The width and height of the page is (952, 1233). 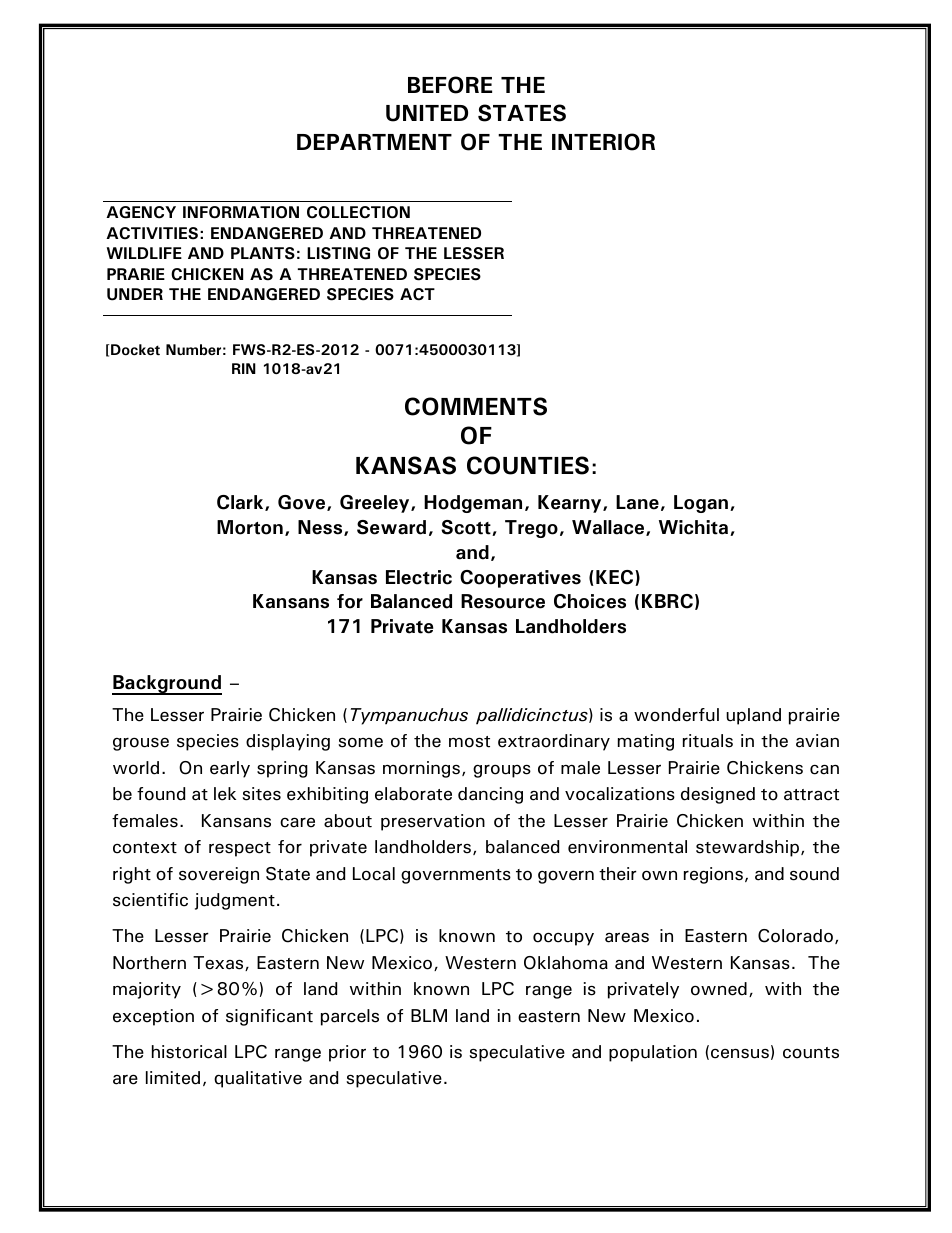 What do you see at coordinates (189, 1052) in the page?
I see `historical` at bounding box center [189, 1052].
